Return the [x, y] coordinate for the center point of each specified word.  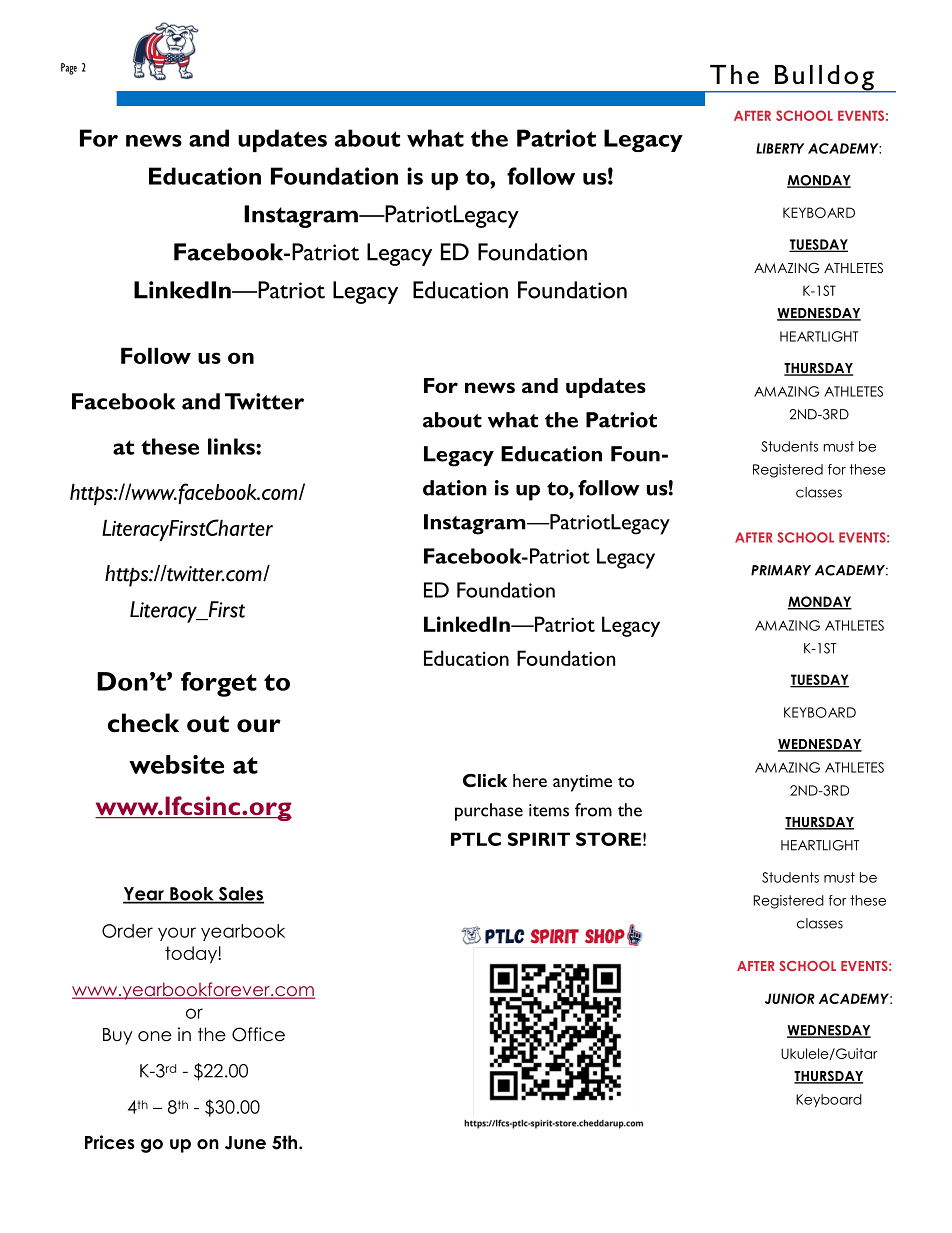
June [245, 1143]
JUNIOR [790, 998]
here [530, 780]
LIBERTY [780, 148]
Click [485, 780]
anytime [582, 783]
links [232, 446]
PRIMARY [781, 570]
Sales [240, 895]
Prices [110, 1142]
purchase [489, 812]
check [143, 723]
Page [69, 69]
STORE [608, 839]
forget [219, 684]
